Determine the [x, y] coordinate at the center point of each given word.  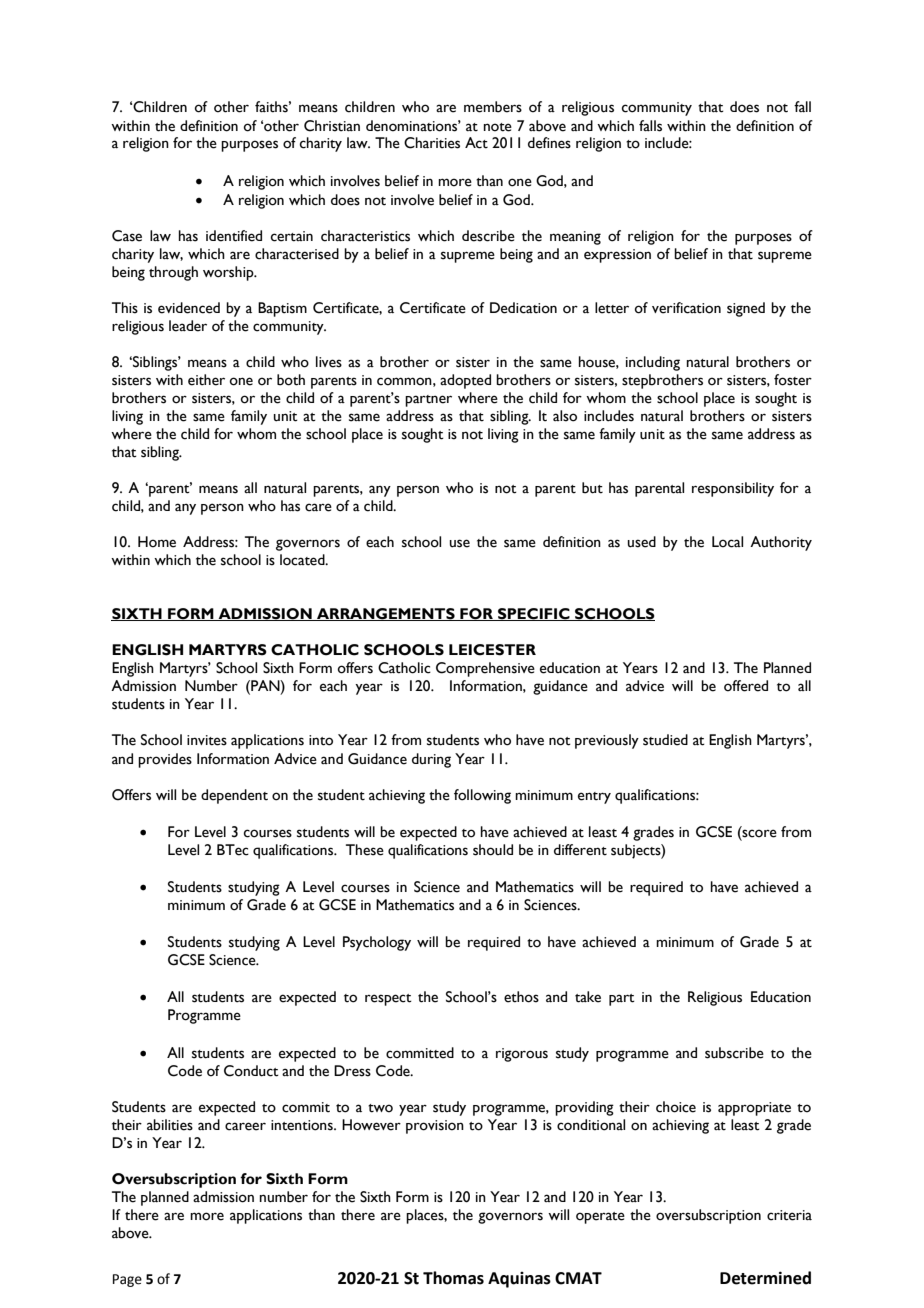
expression [617, 256]
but [592, 488]
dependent [234, 796]
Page [127, 1280]
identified [234, 236]
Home [157, 542]
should [493, 850]
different [580, 850]
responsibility [733, 489]
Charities [432, 143]
